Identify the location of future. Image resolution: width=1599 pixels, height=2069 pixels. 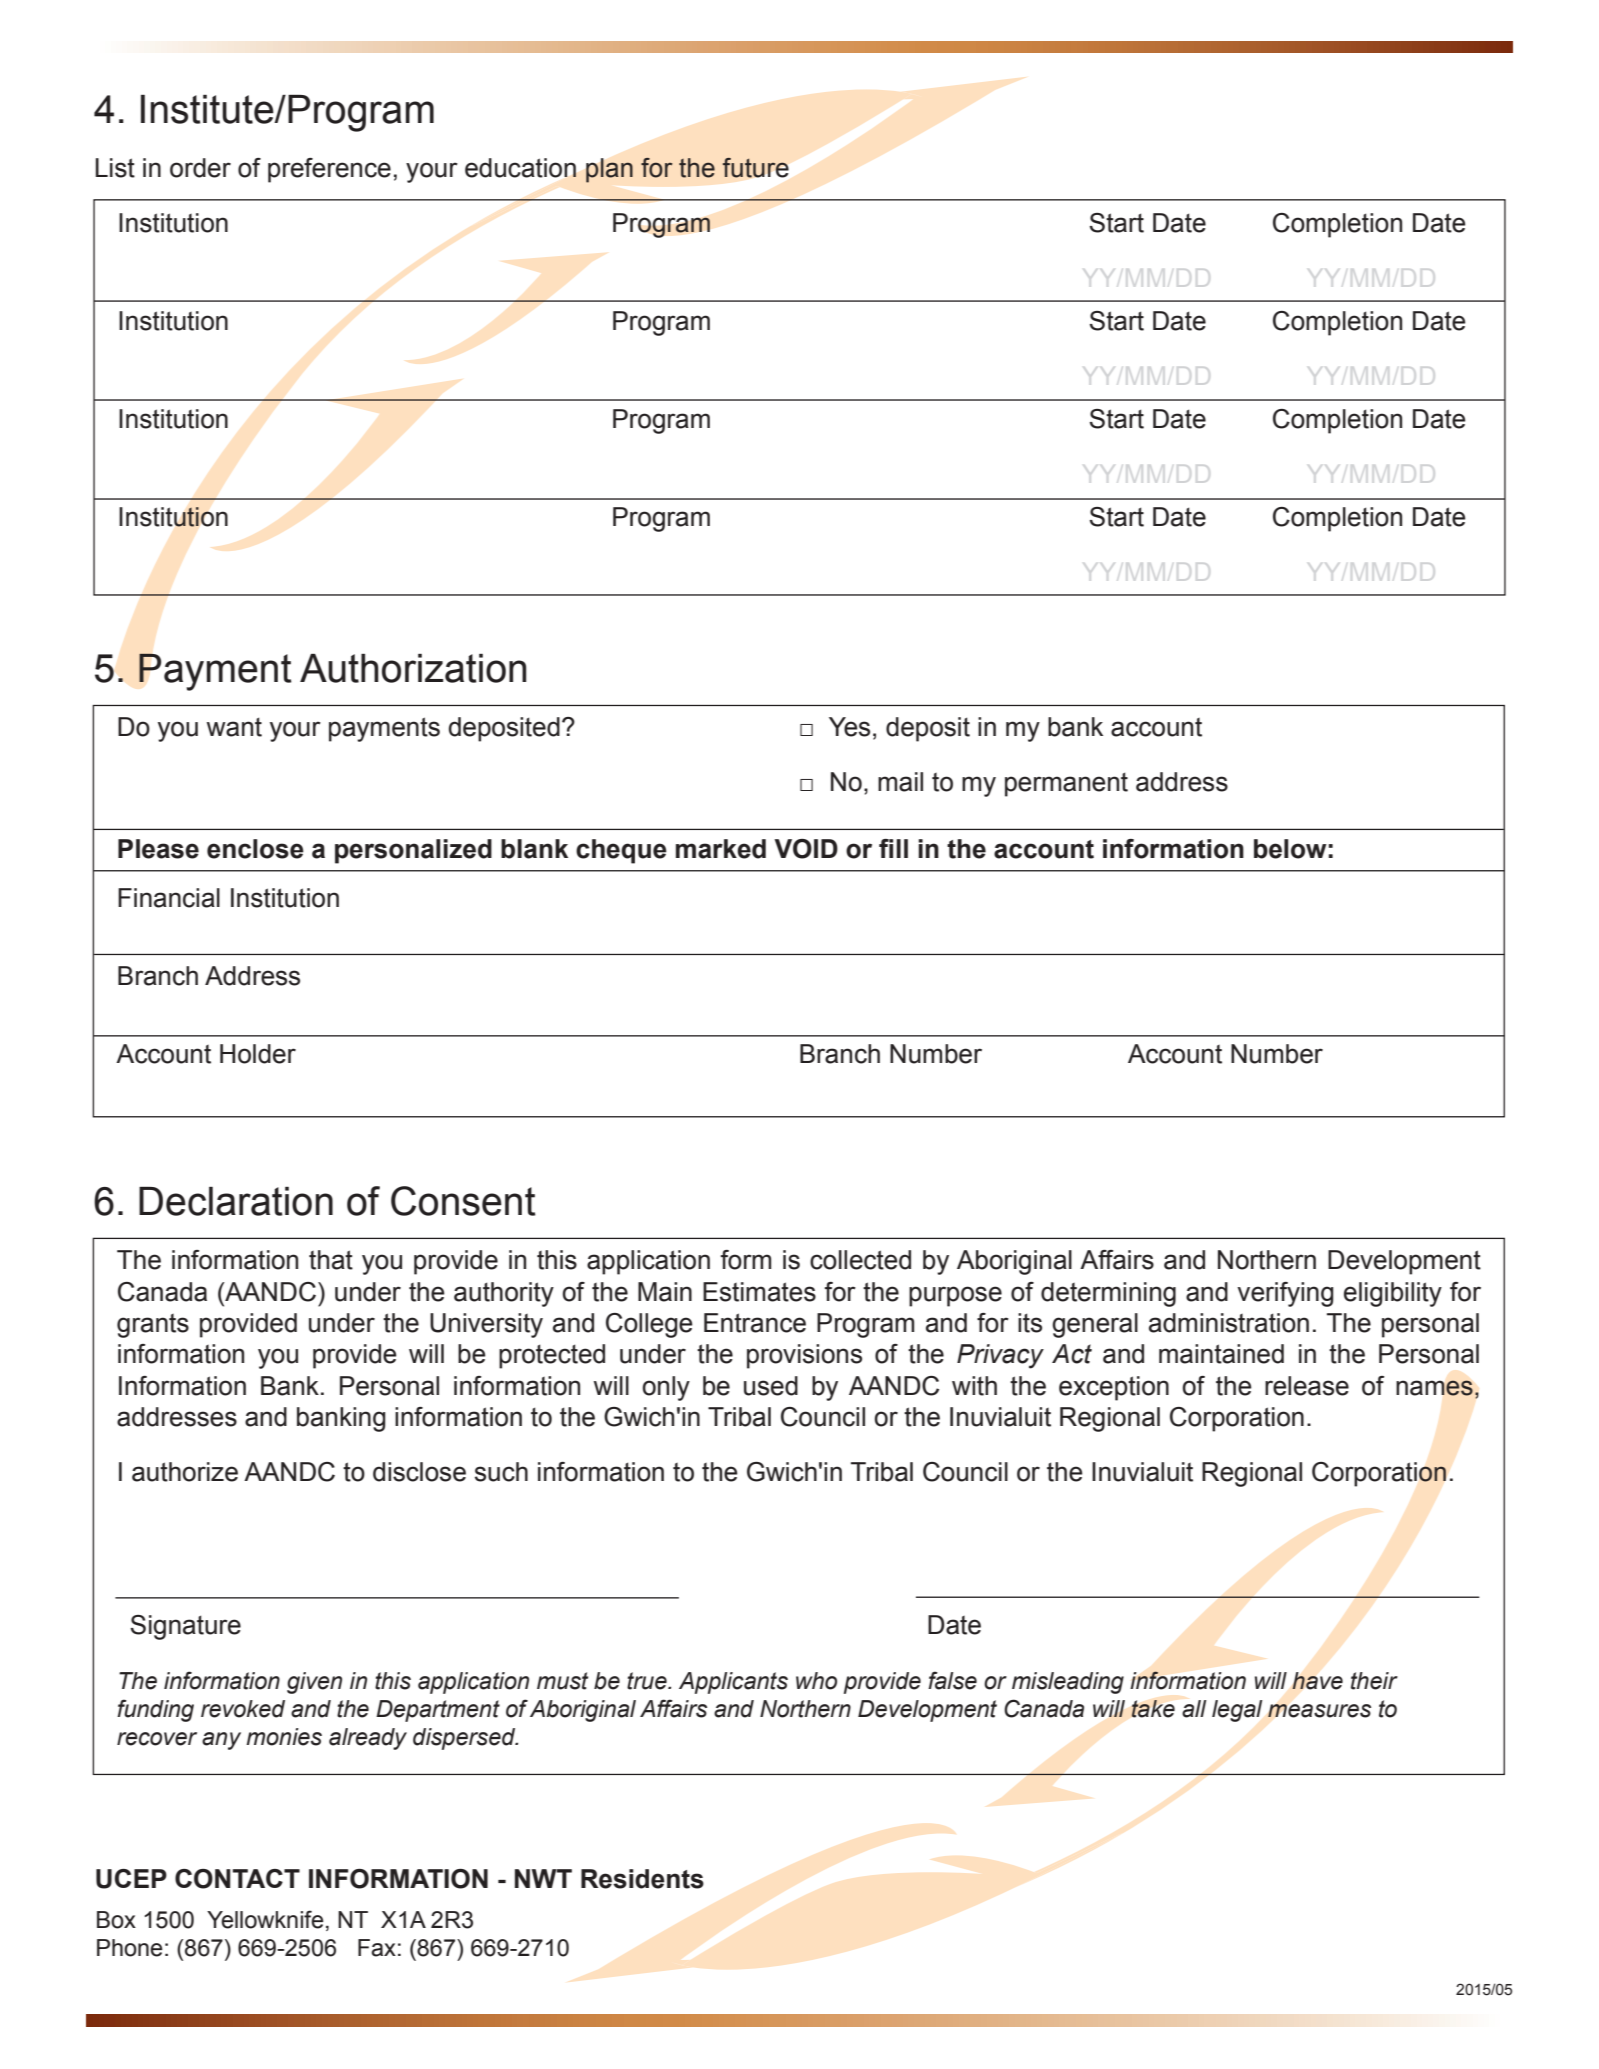
(756, 168).
